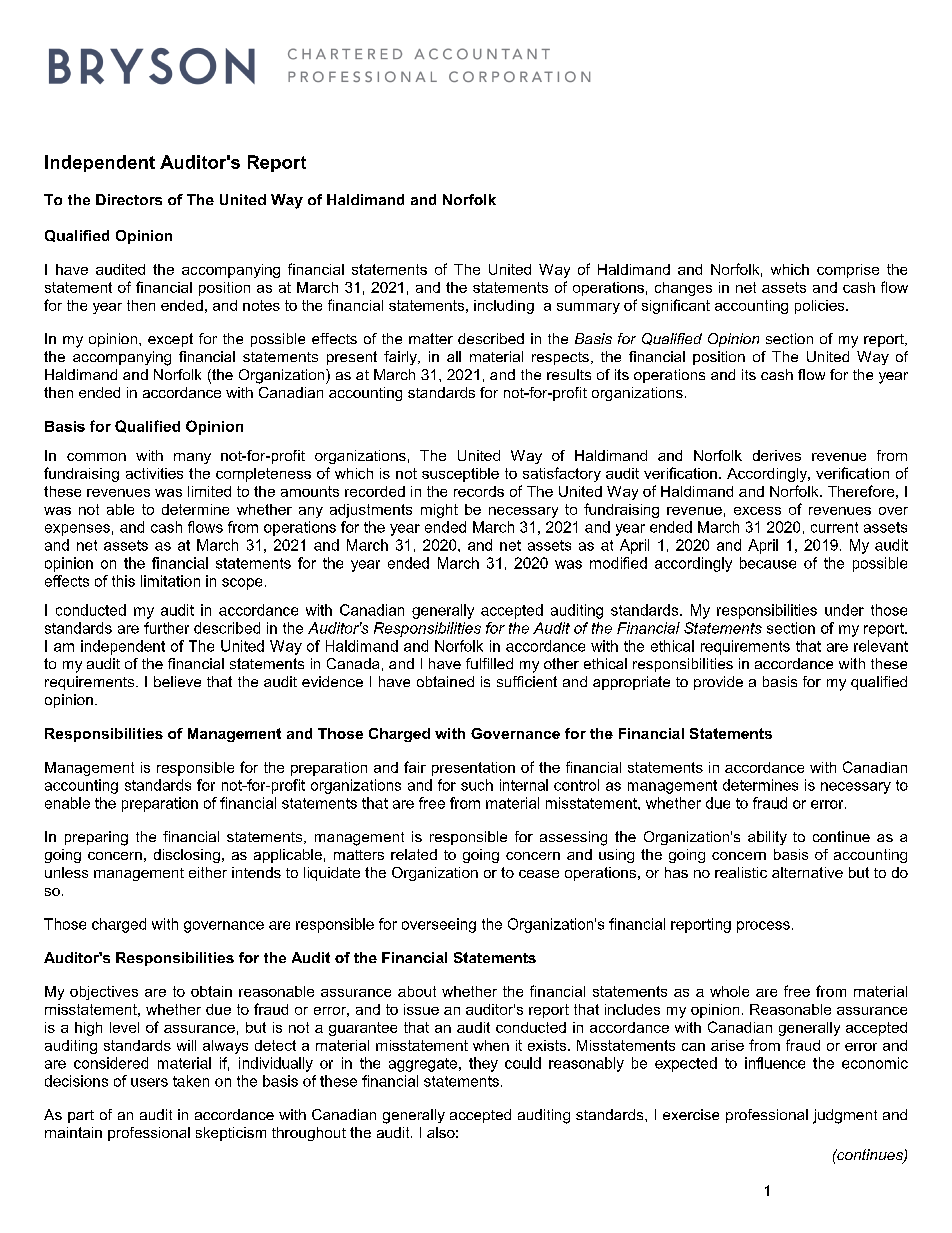  Describe the element at coordinates (149, 1082) in the screenshot. I see `users` at that location.
